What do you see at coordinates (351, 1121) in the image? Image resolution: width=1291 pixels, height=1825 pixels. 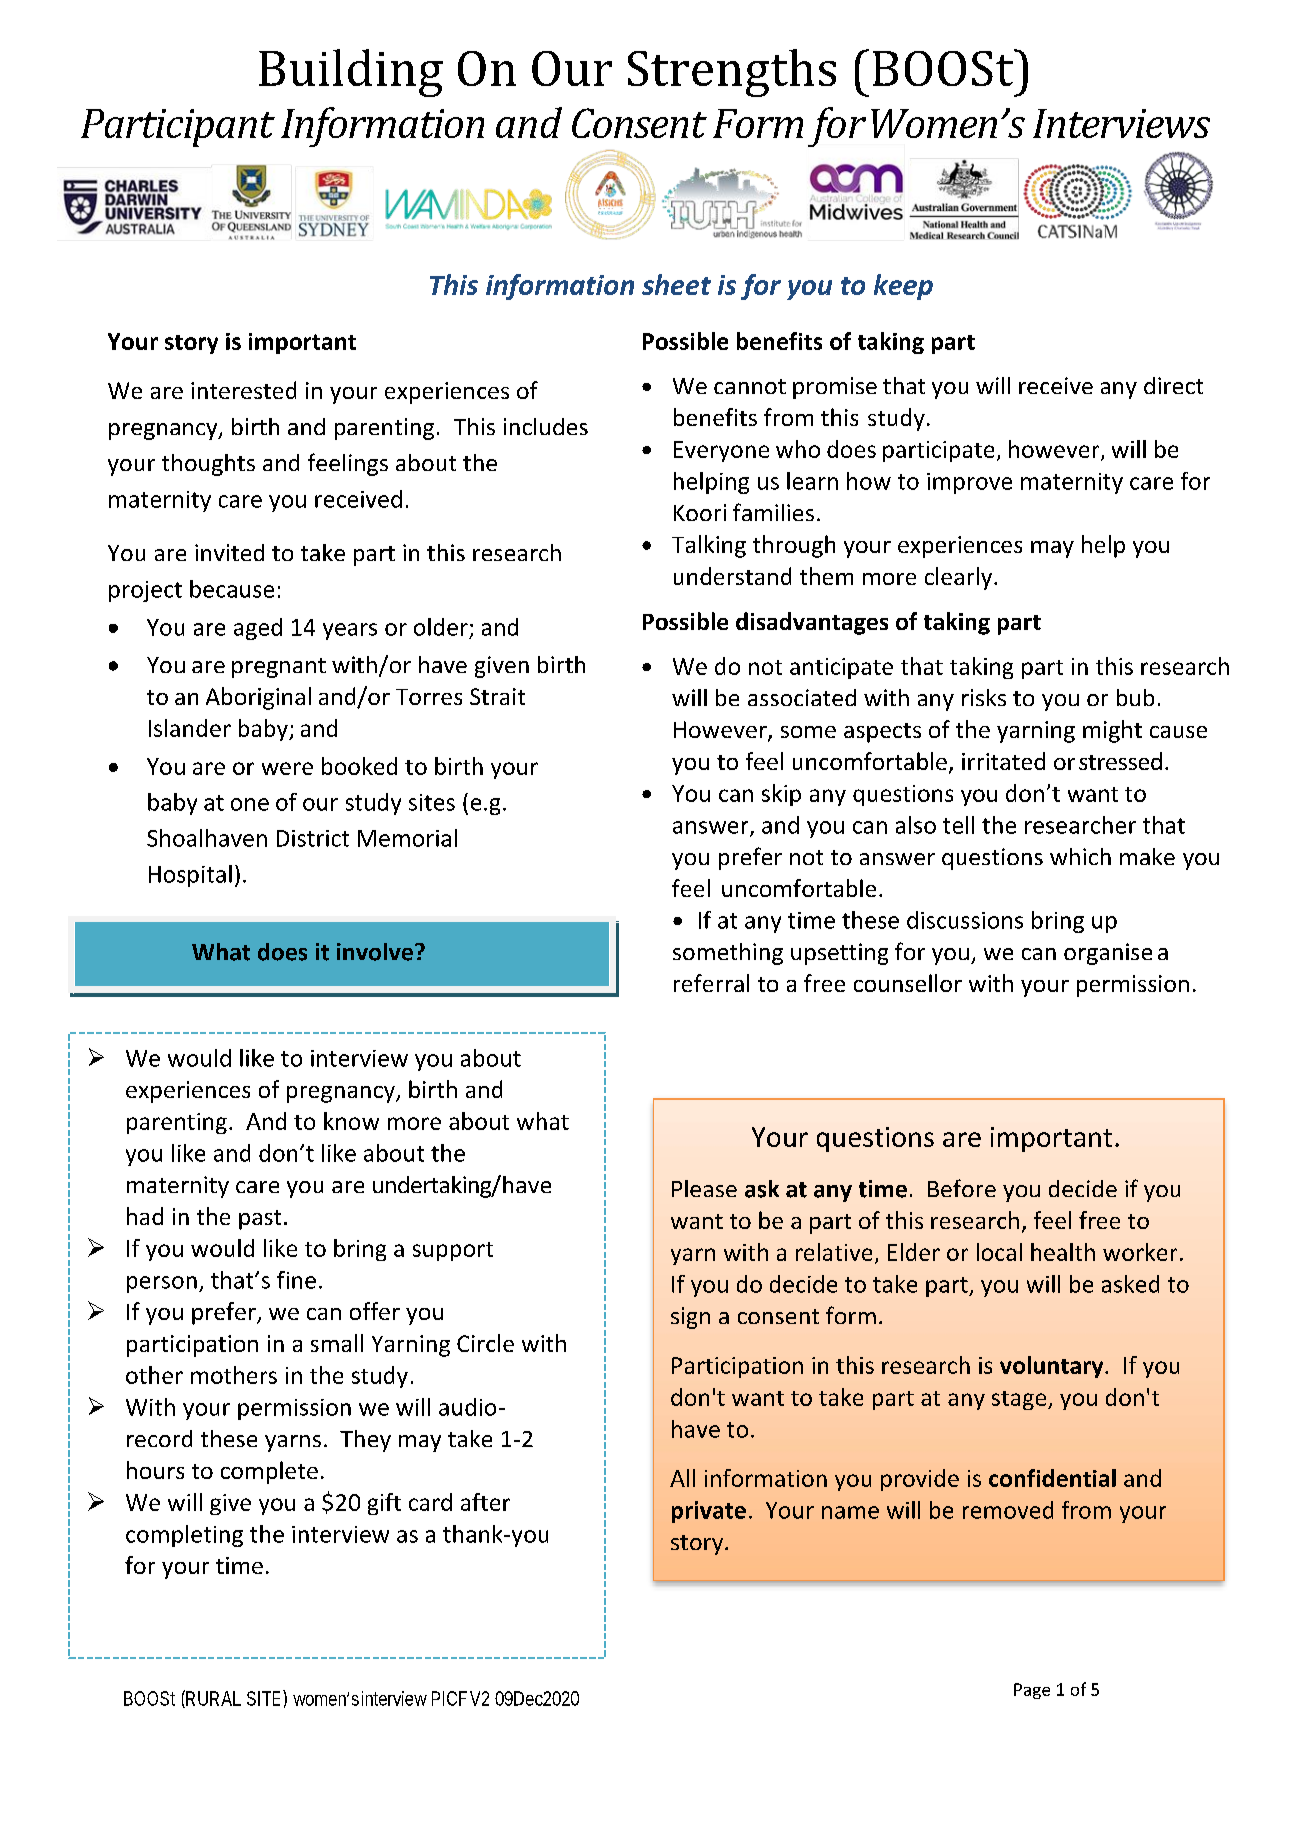 I see `know` at bounding box center [351, 1121].
